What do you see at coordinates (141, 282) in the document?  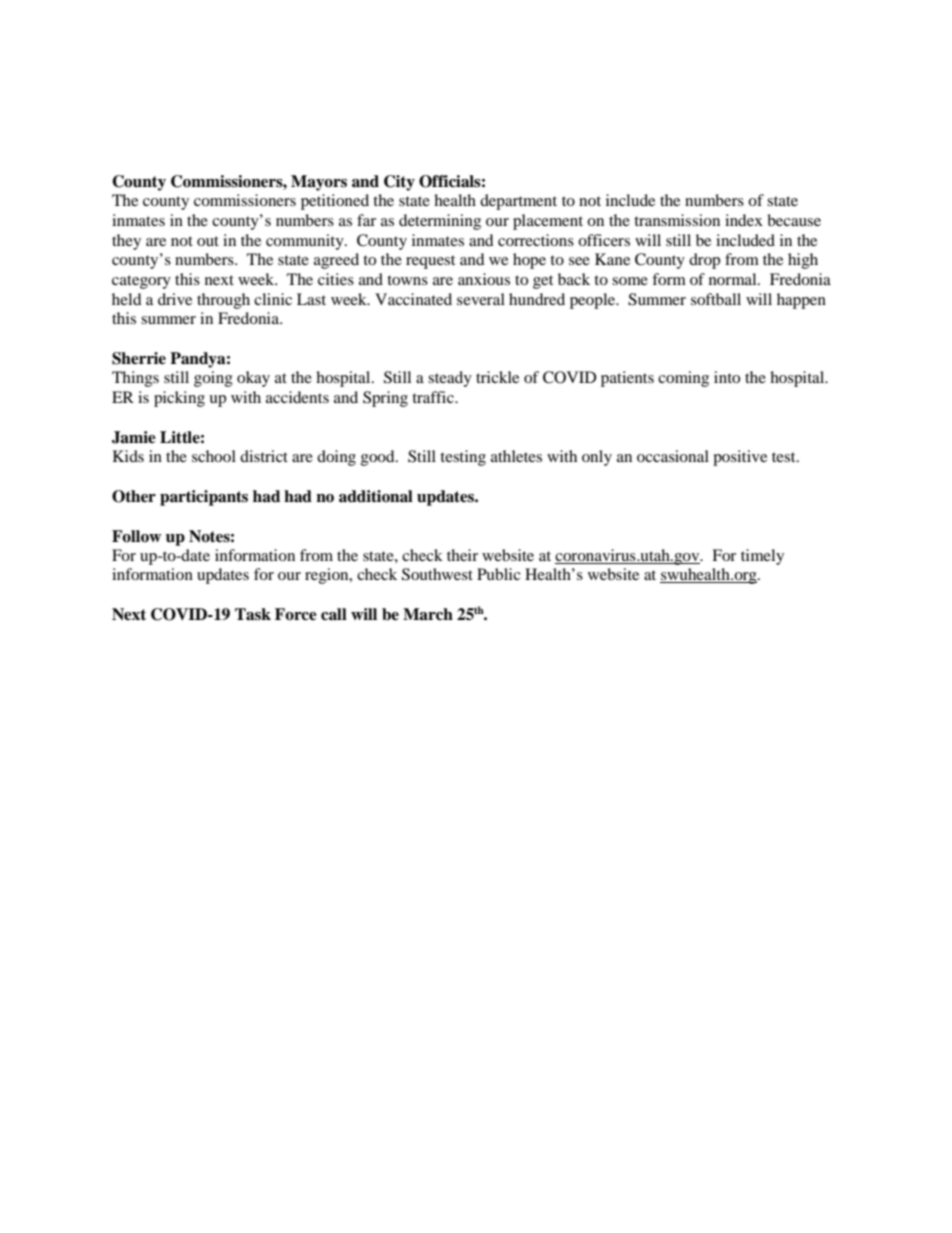 I see `category` at bounding box center [141, 282].
